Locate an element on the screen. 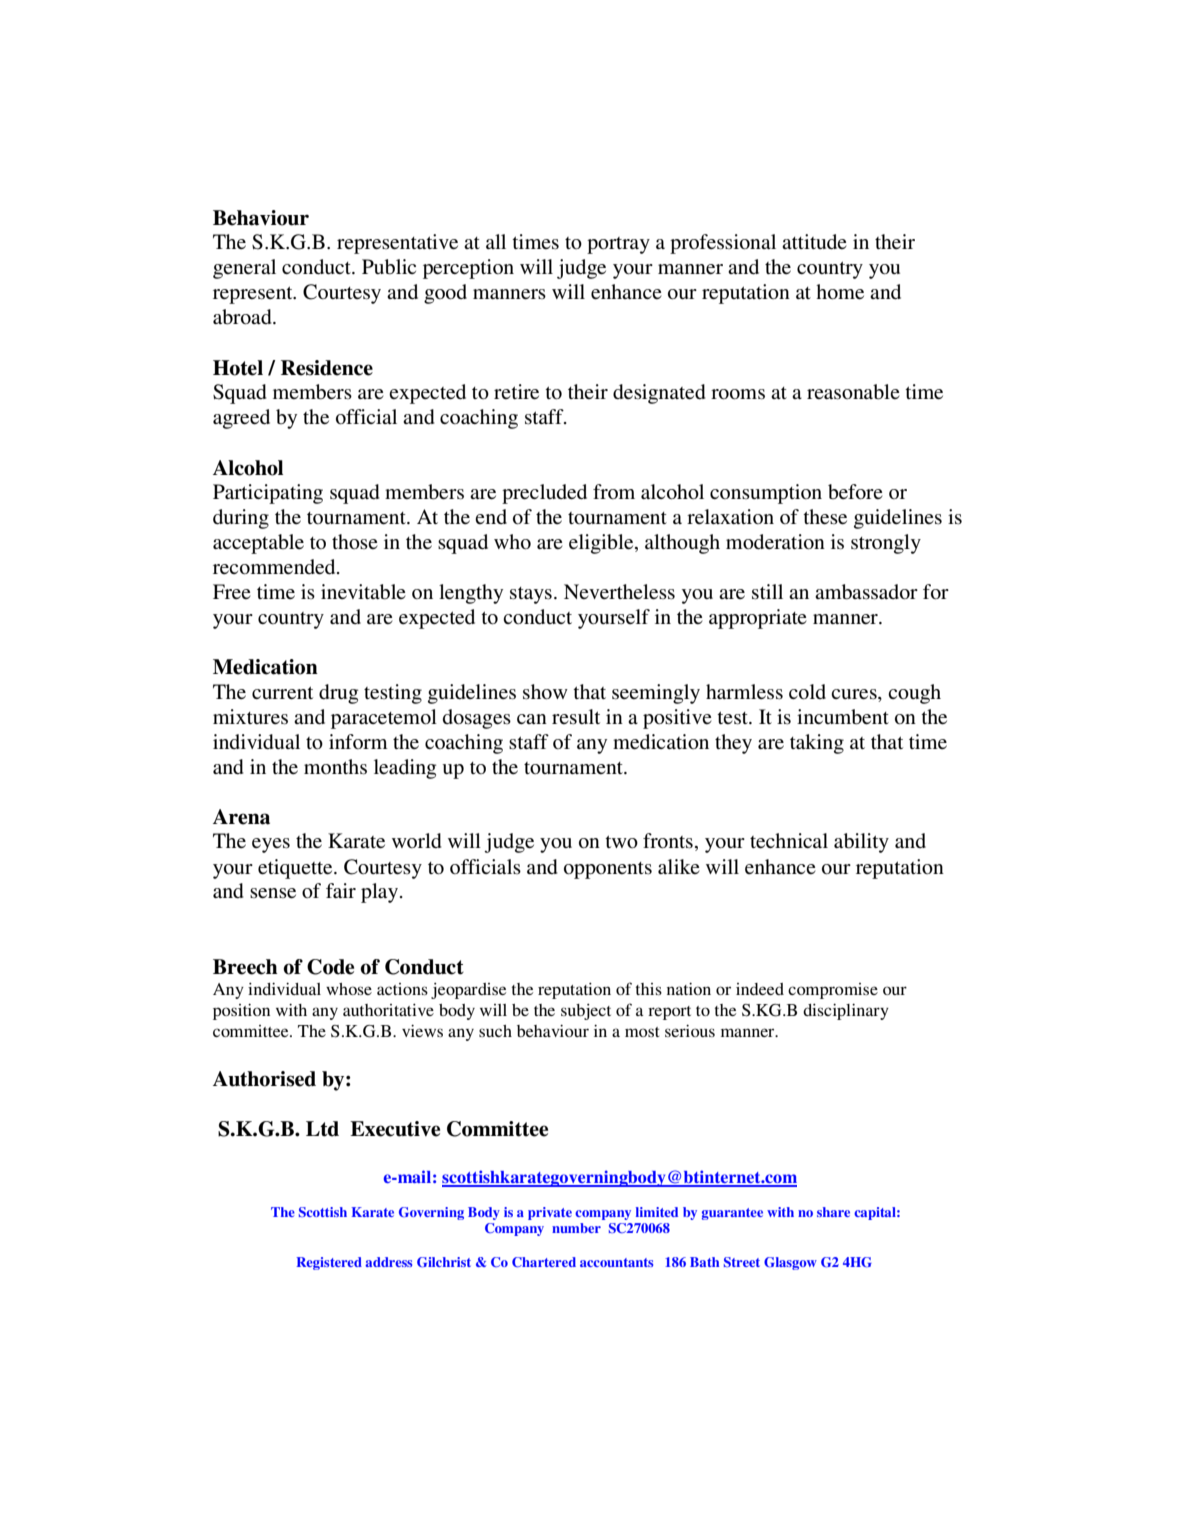 The image size is (1178, 1524). ambassador is located at coordinates (866, 592).
